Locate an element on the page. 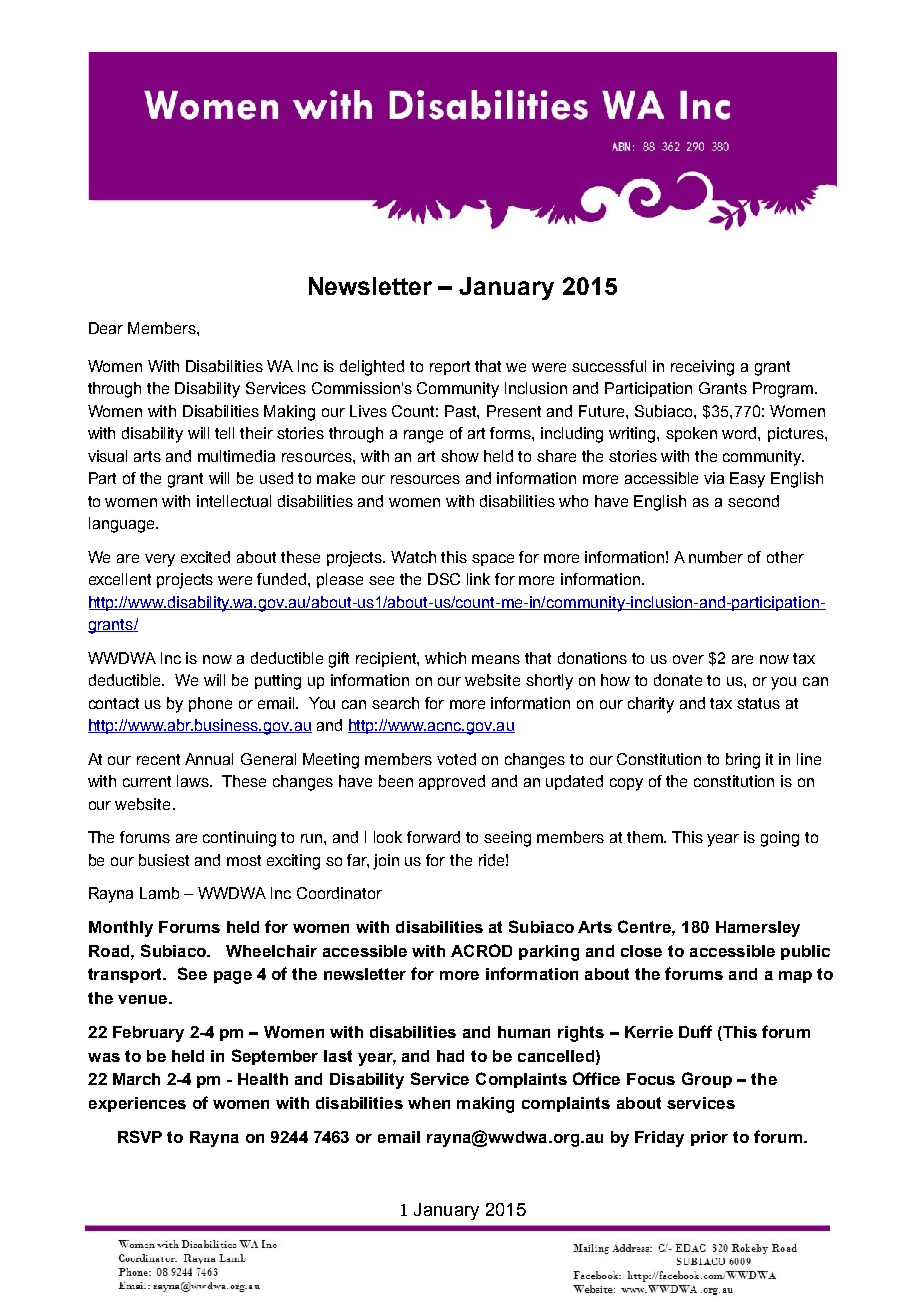  space is located at coordinates (493, 560).
